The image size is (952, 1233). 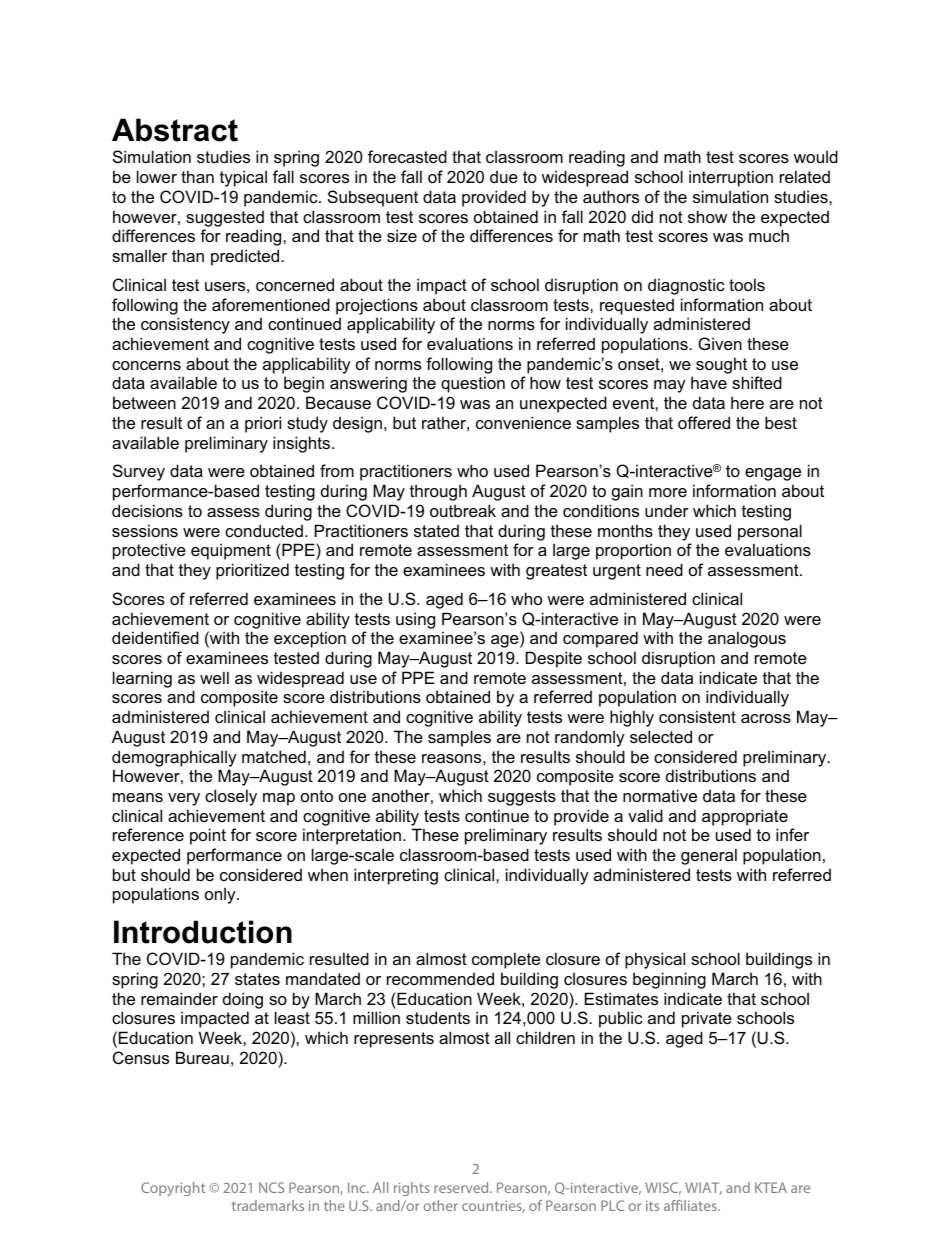 What do you see at coordinates (243, 178) in the screenshot?
I see `typical` at bounding box center [243, 178].
